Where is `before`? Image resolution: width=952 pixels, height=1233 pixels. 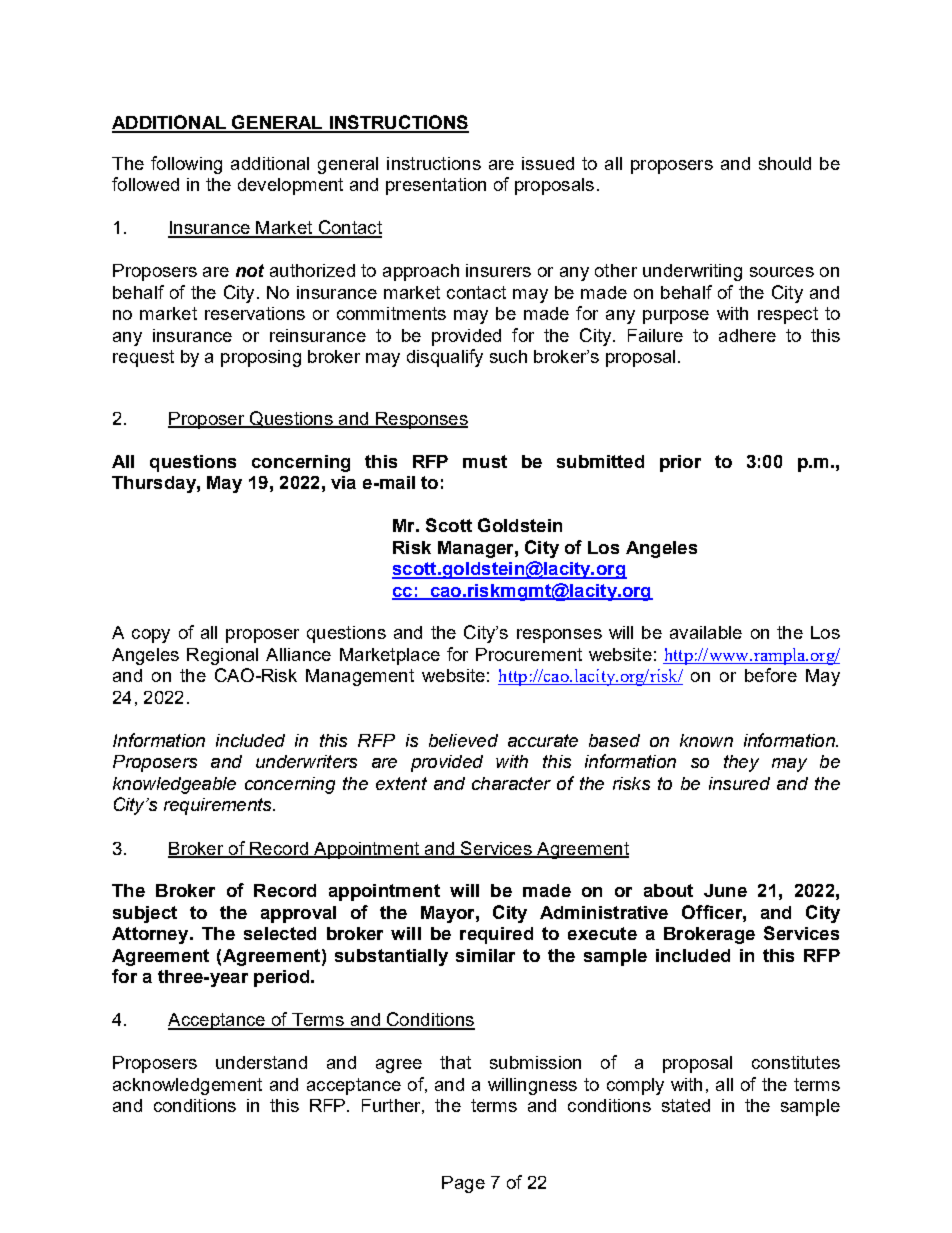 before is located at coordinates (771, 675).
